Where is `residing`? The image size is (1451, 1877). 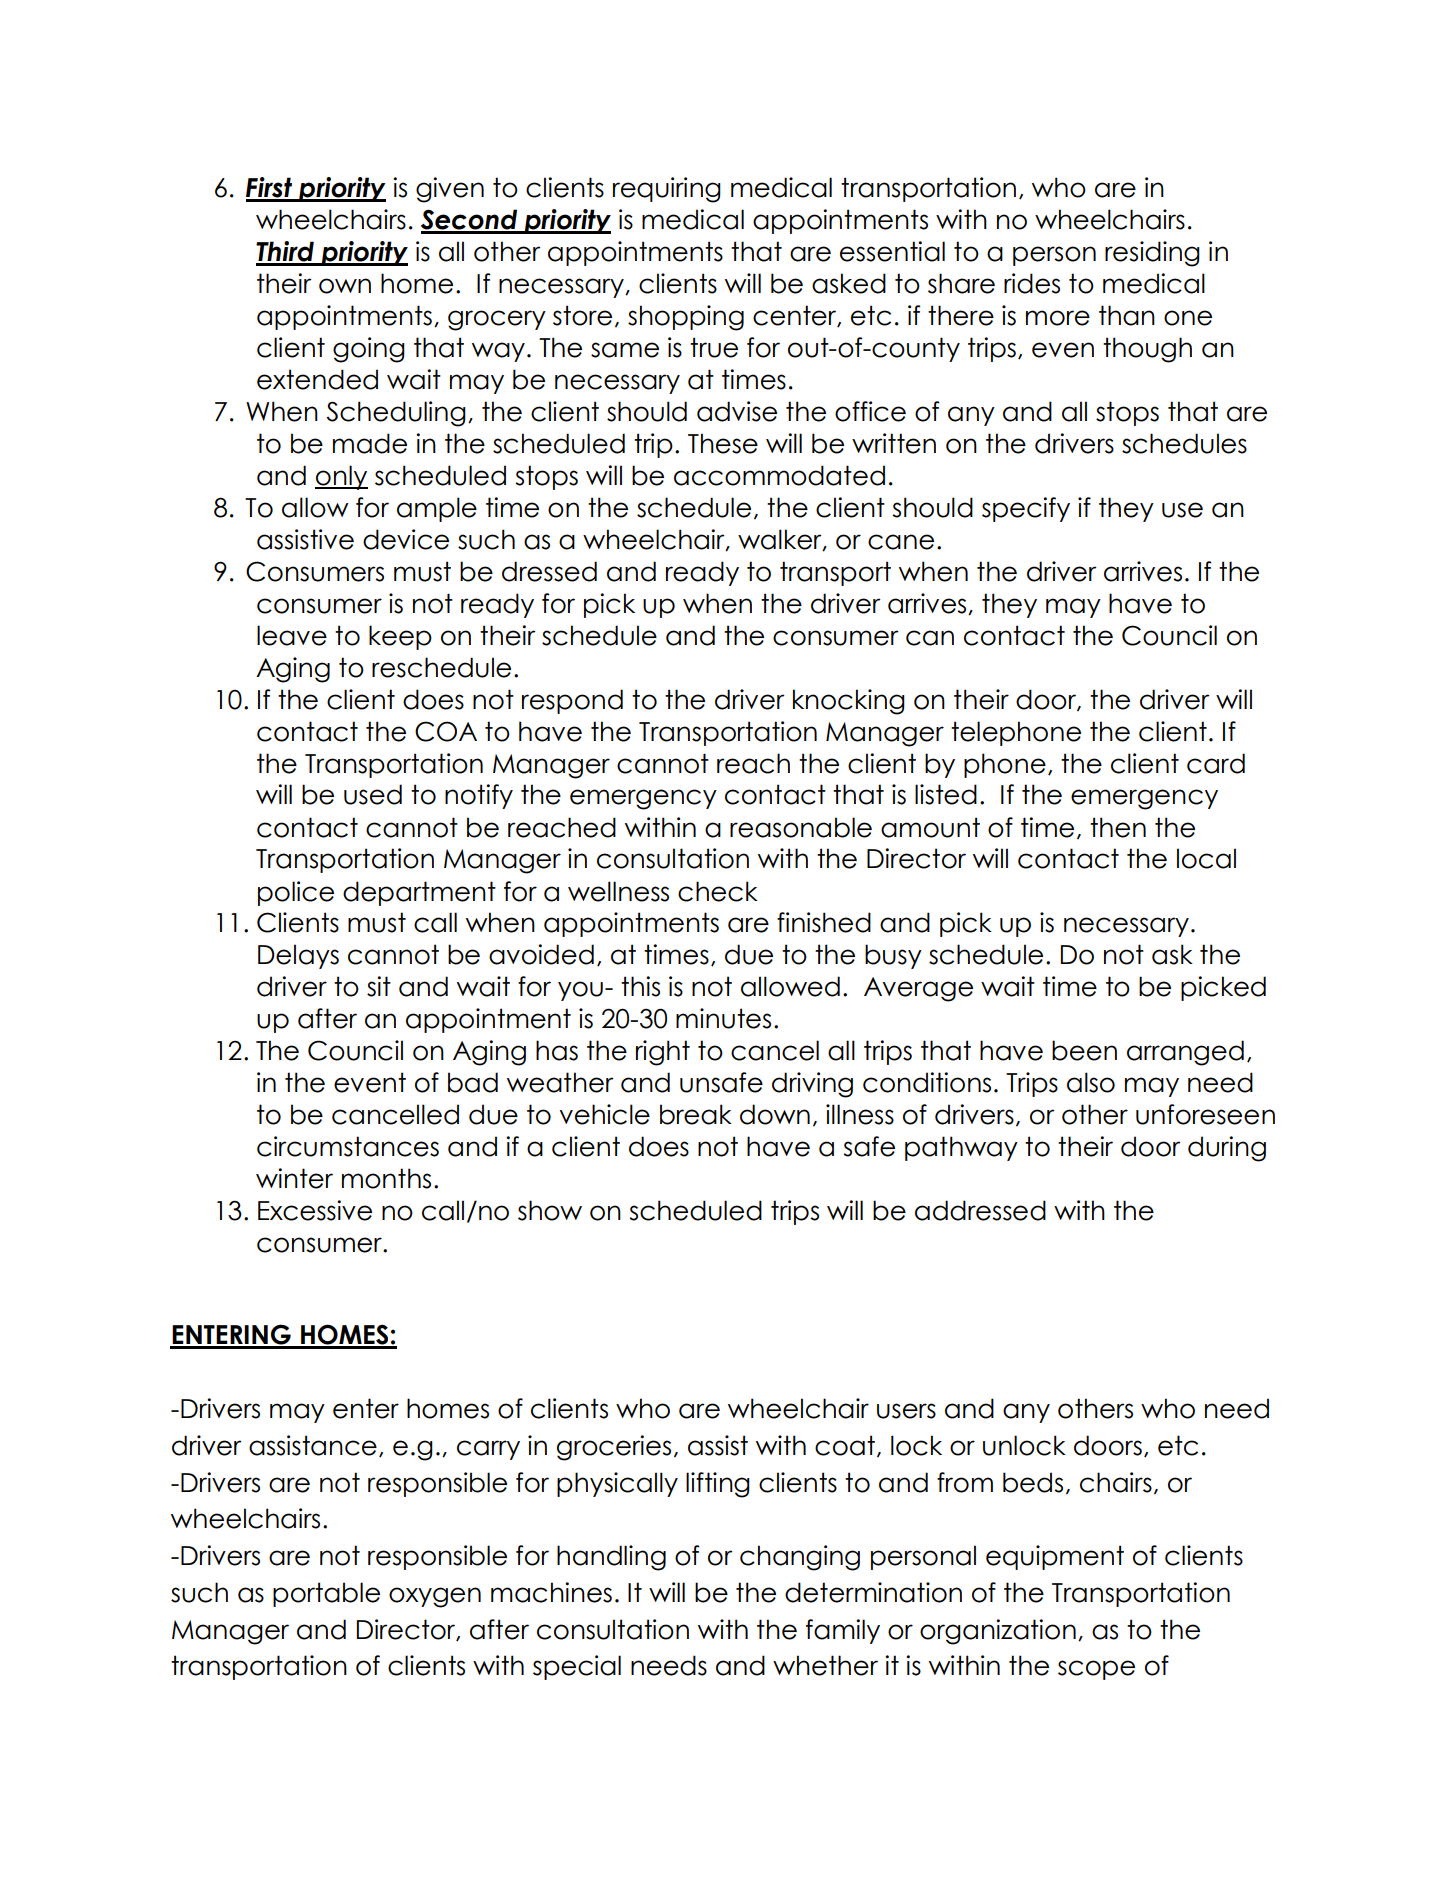 residing is located at coordinates (1152, 254).
